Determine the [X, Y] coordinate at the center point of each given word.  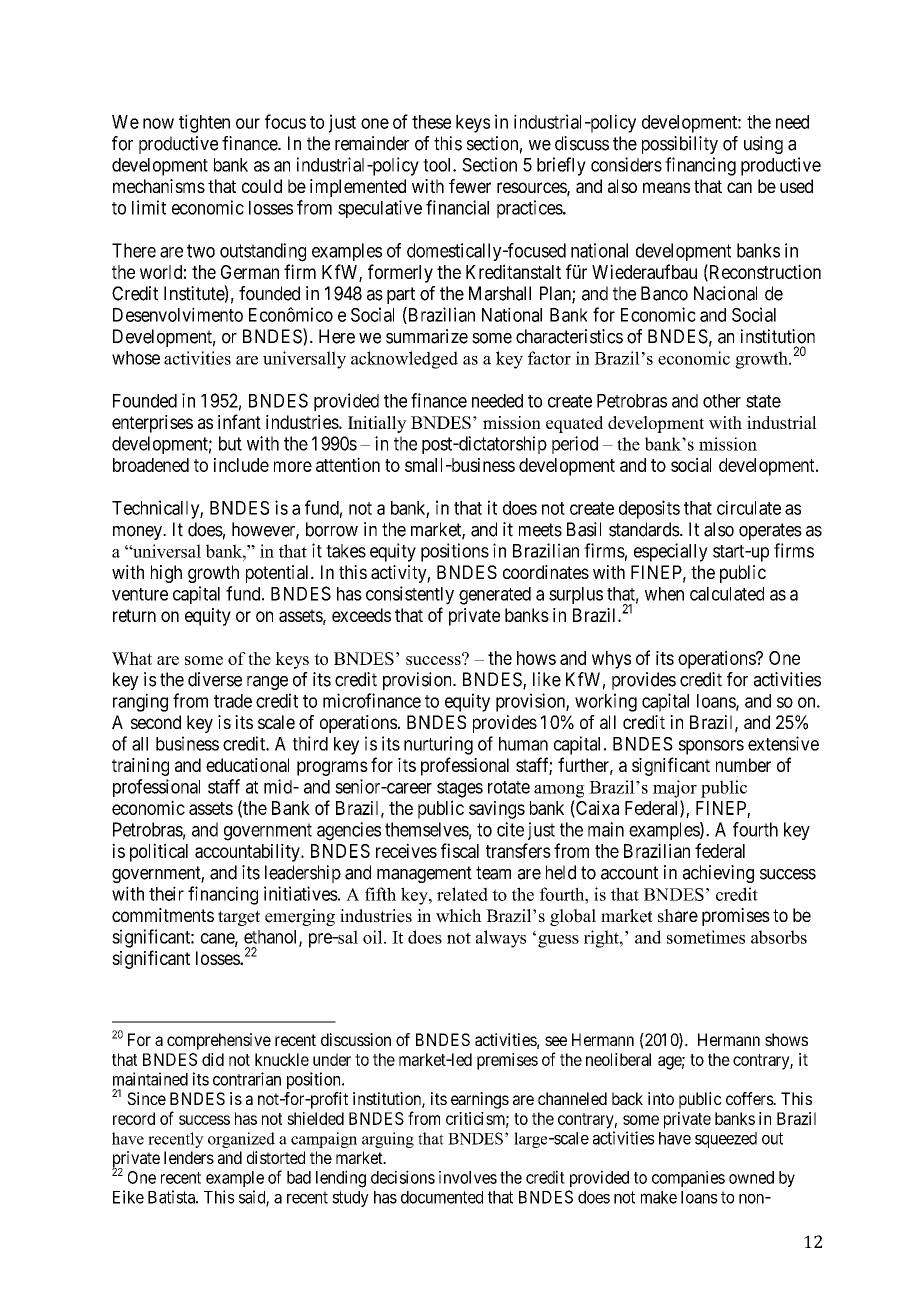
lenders [189, 1157]
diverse [215, 679]
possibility [680, 145]
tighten [204, 123]
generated [495, 596]
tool [438, 165]
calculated [727, 594]
